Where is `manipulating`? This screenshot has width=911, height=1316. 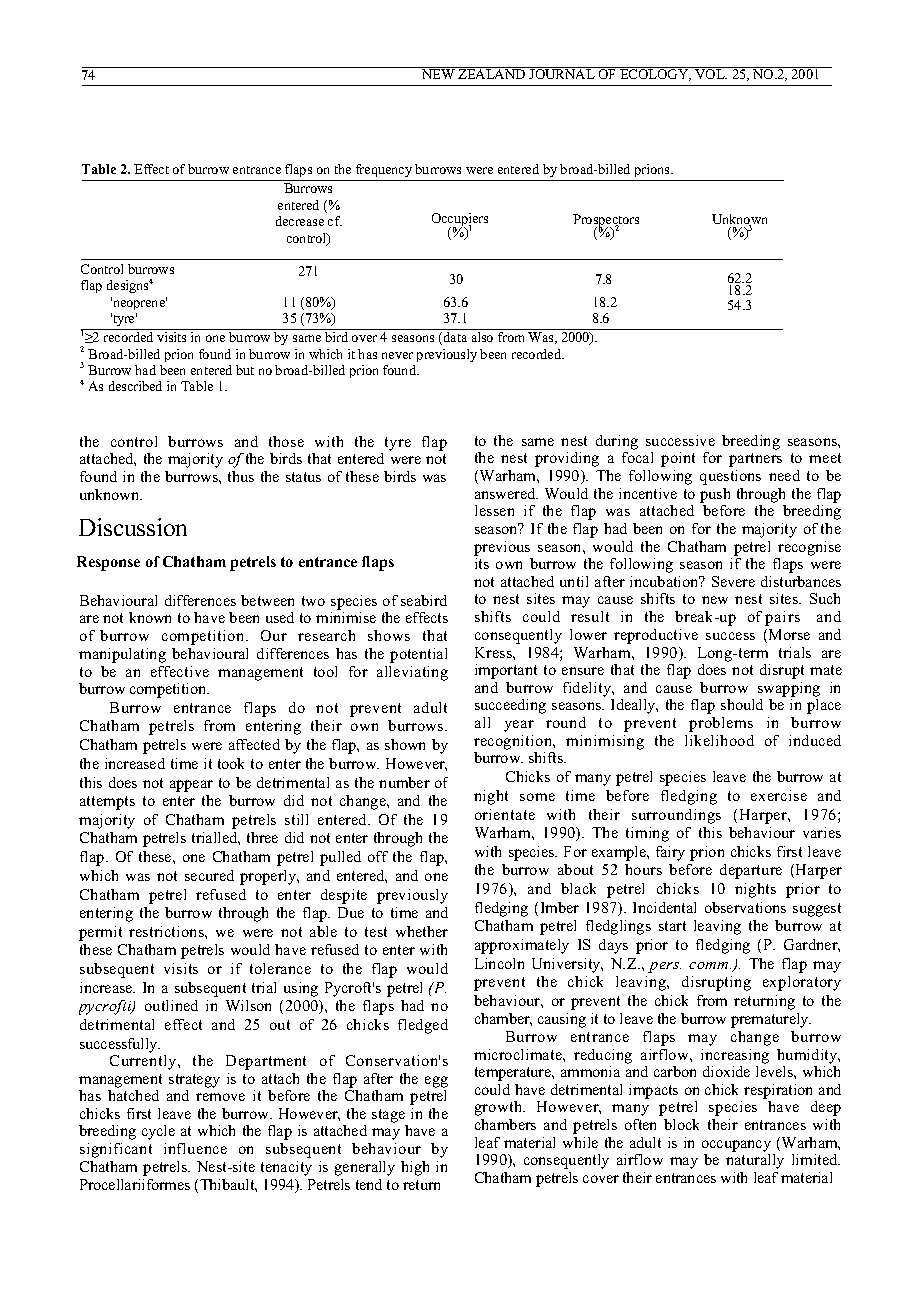
manipulating is located at coordinates (122, 655).
